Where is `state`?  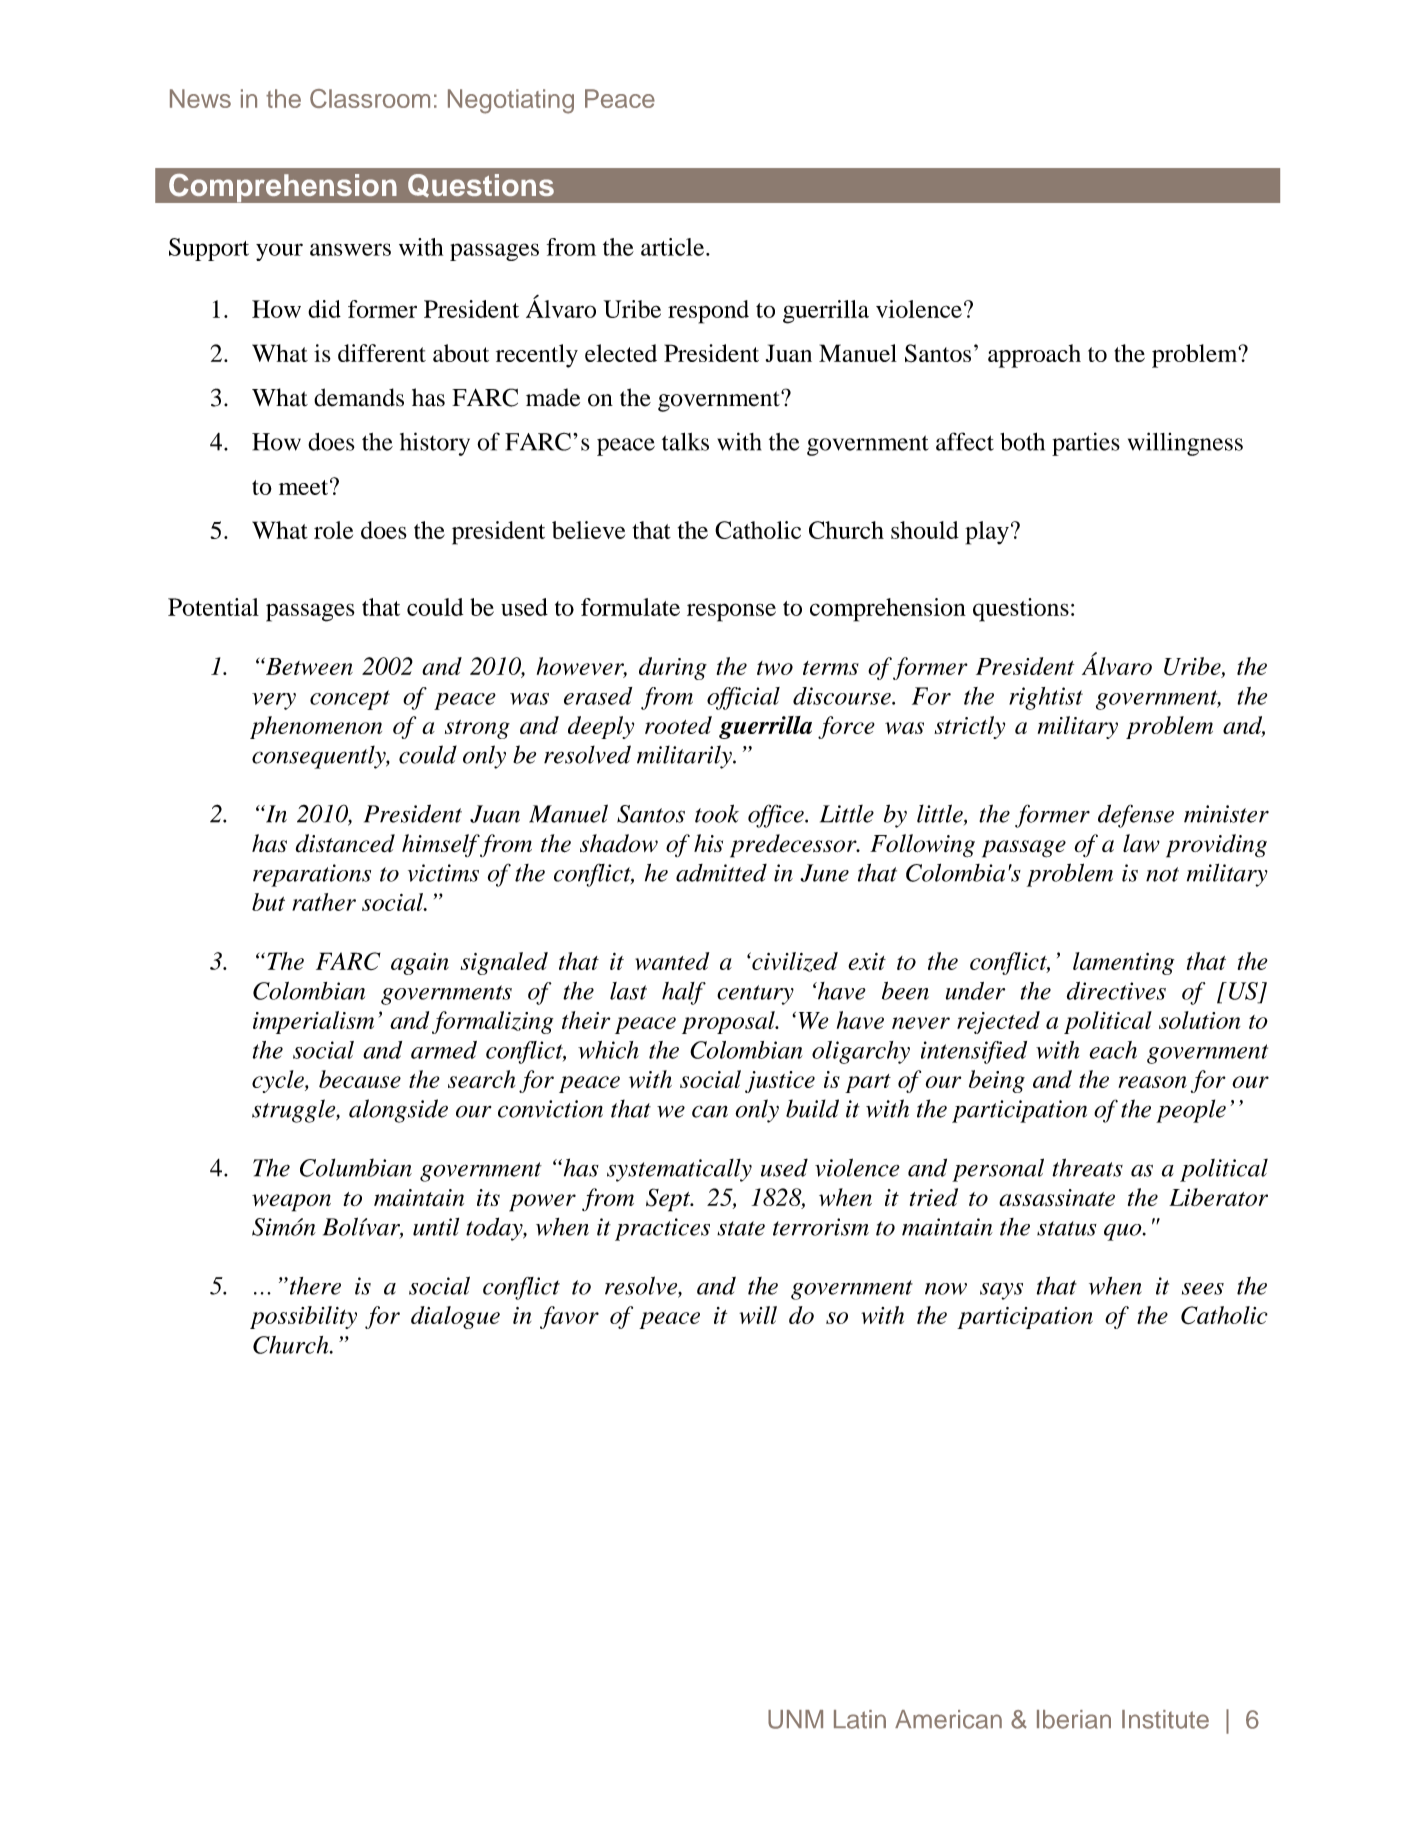
state is located at coordinates (741, 1228).
